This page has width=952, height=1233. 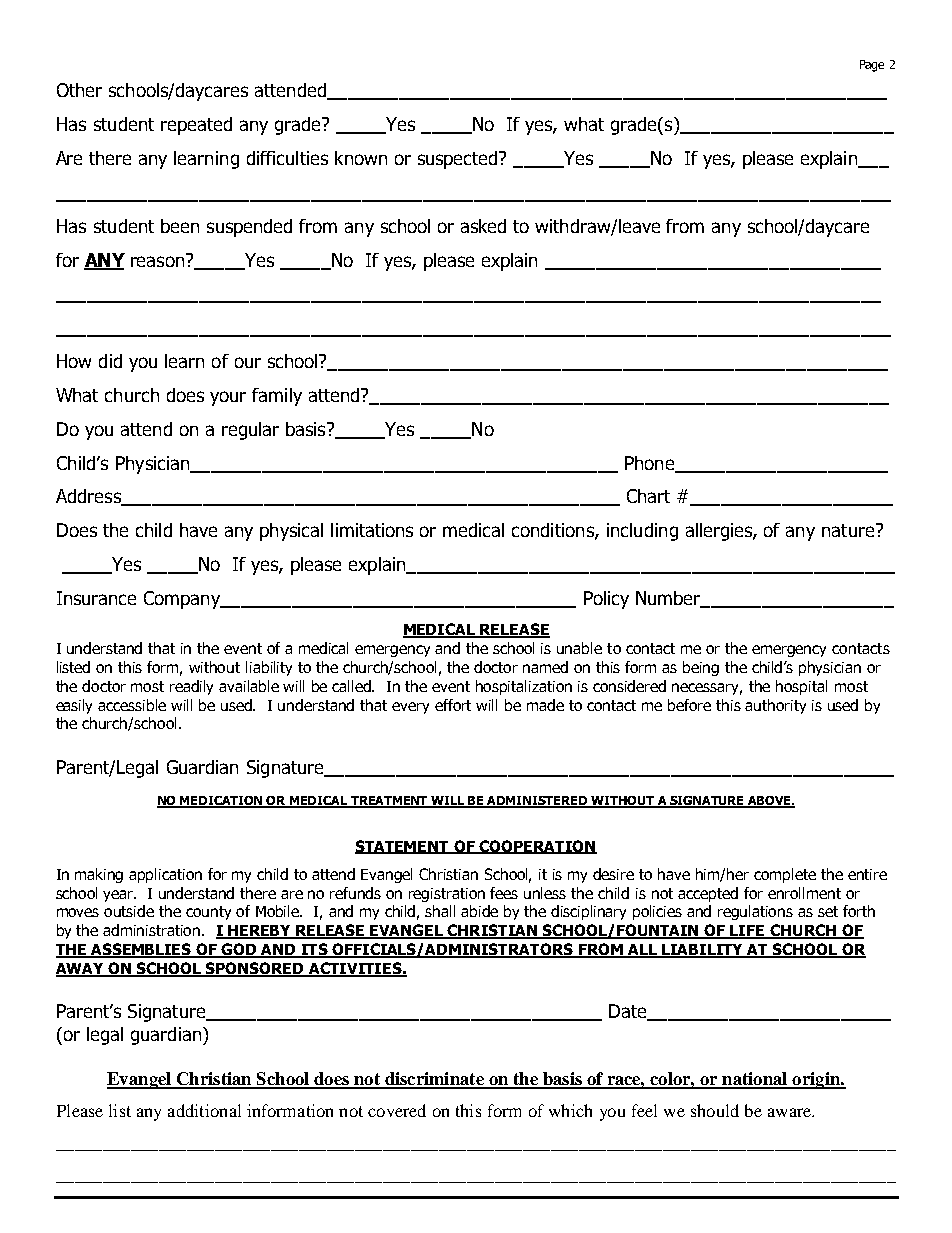 What do you see at coordinates (785, 875) in the page?
I see `complete` at bounding box center [785, 875].
